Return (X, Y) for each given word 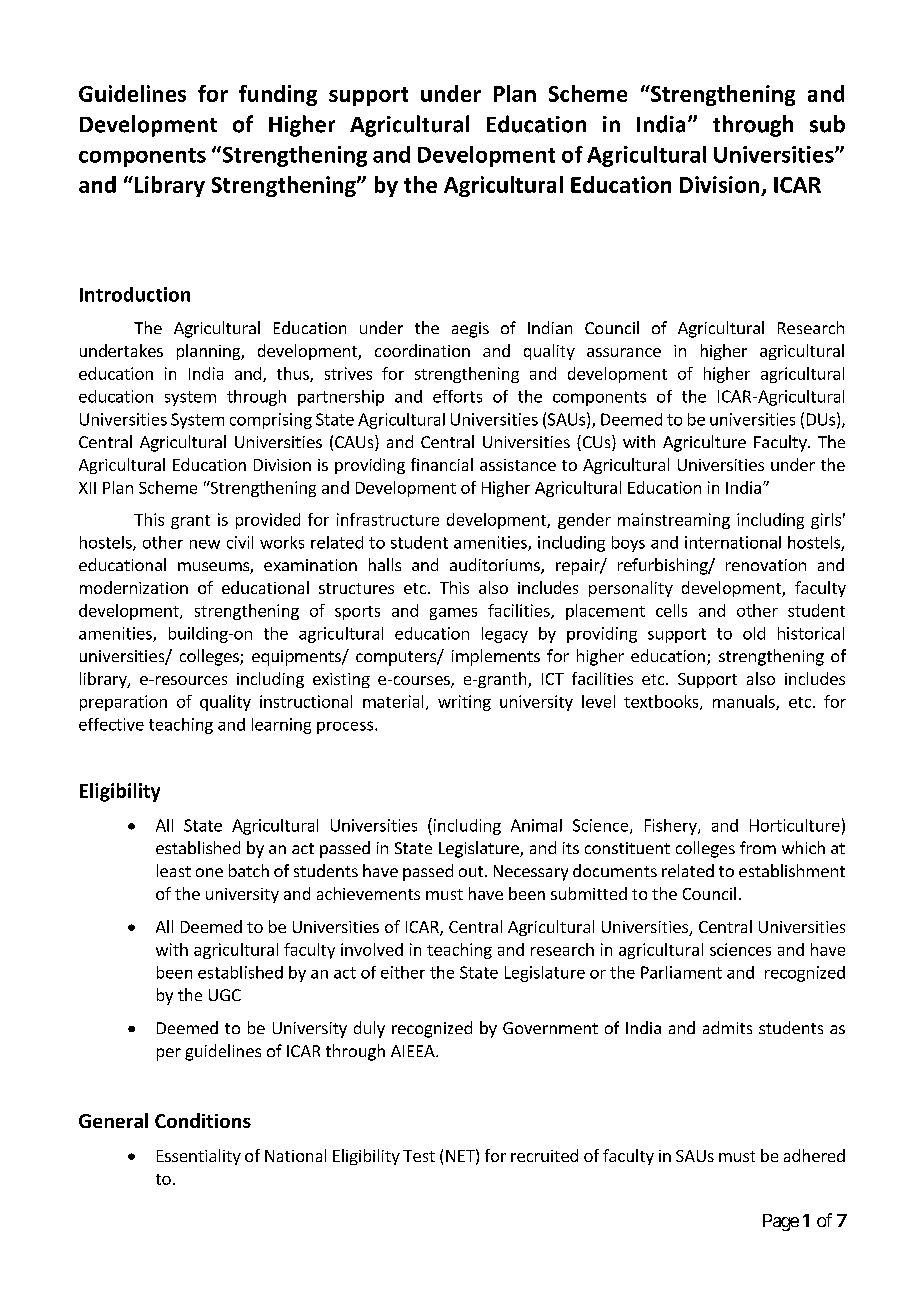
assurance (624, 352)
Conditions (203, 1120)
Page (781, 1222)
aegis (470, 330)
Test (419, 1156)
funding (278, 95)
